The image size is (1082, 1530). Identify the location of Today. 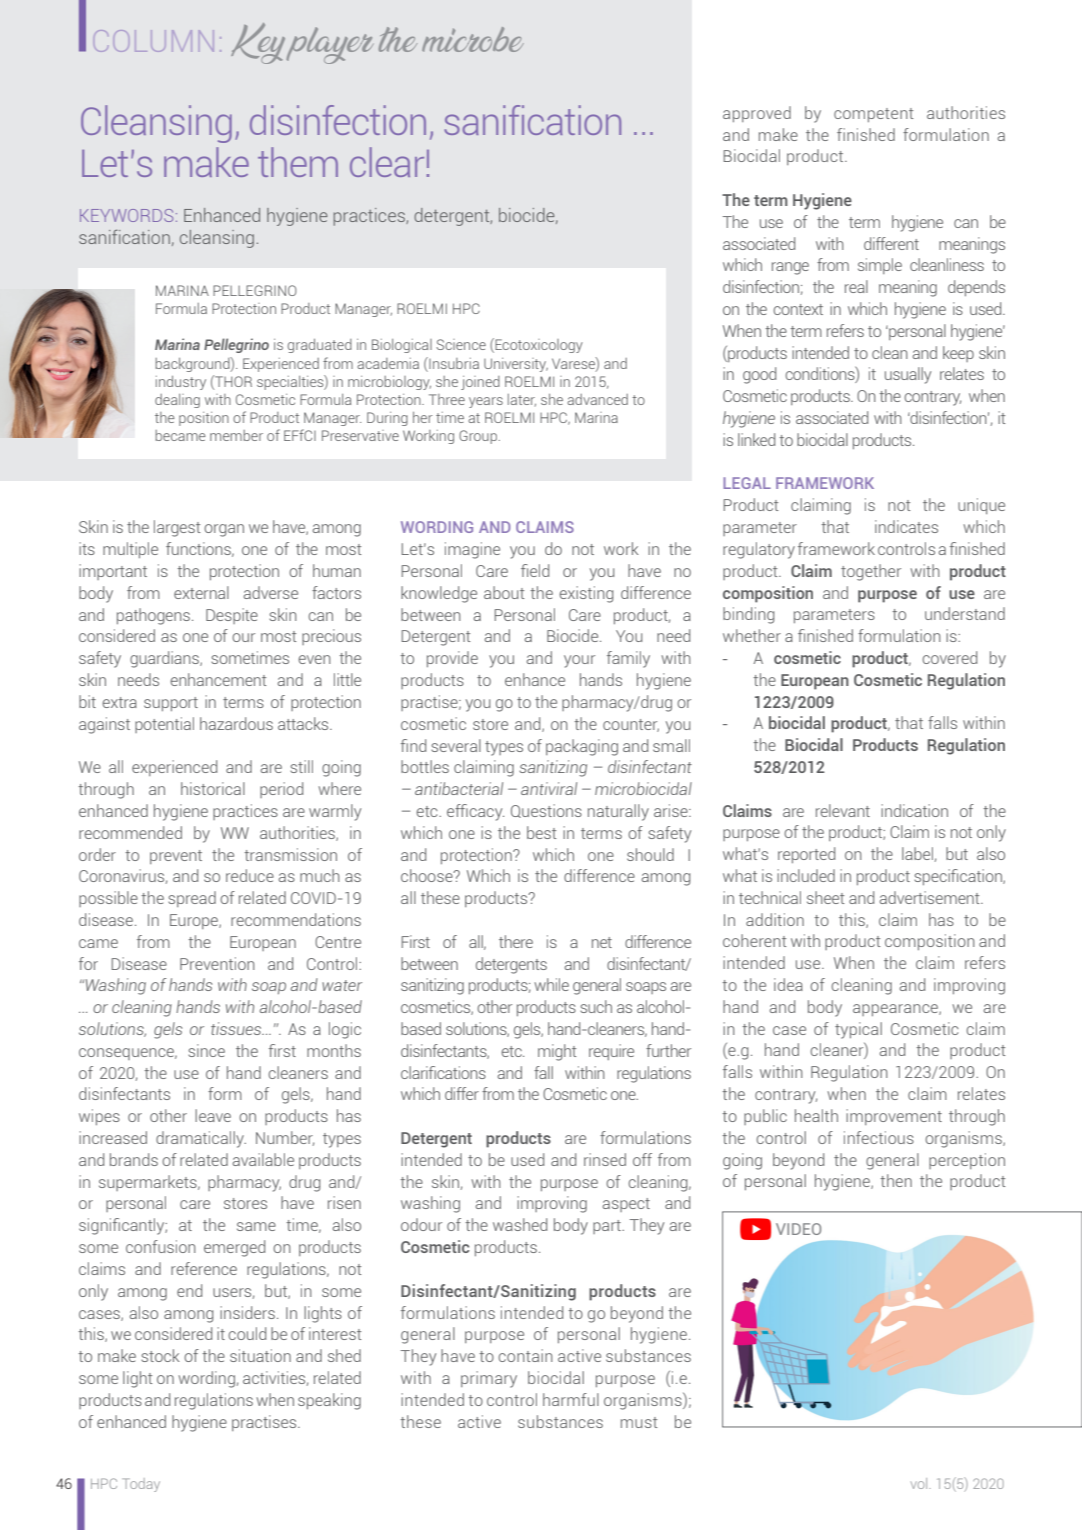
(141, 1485).
